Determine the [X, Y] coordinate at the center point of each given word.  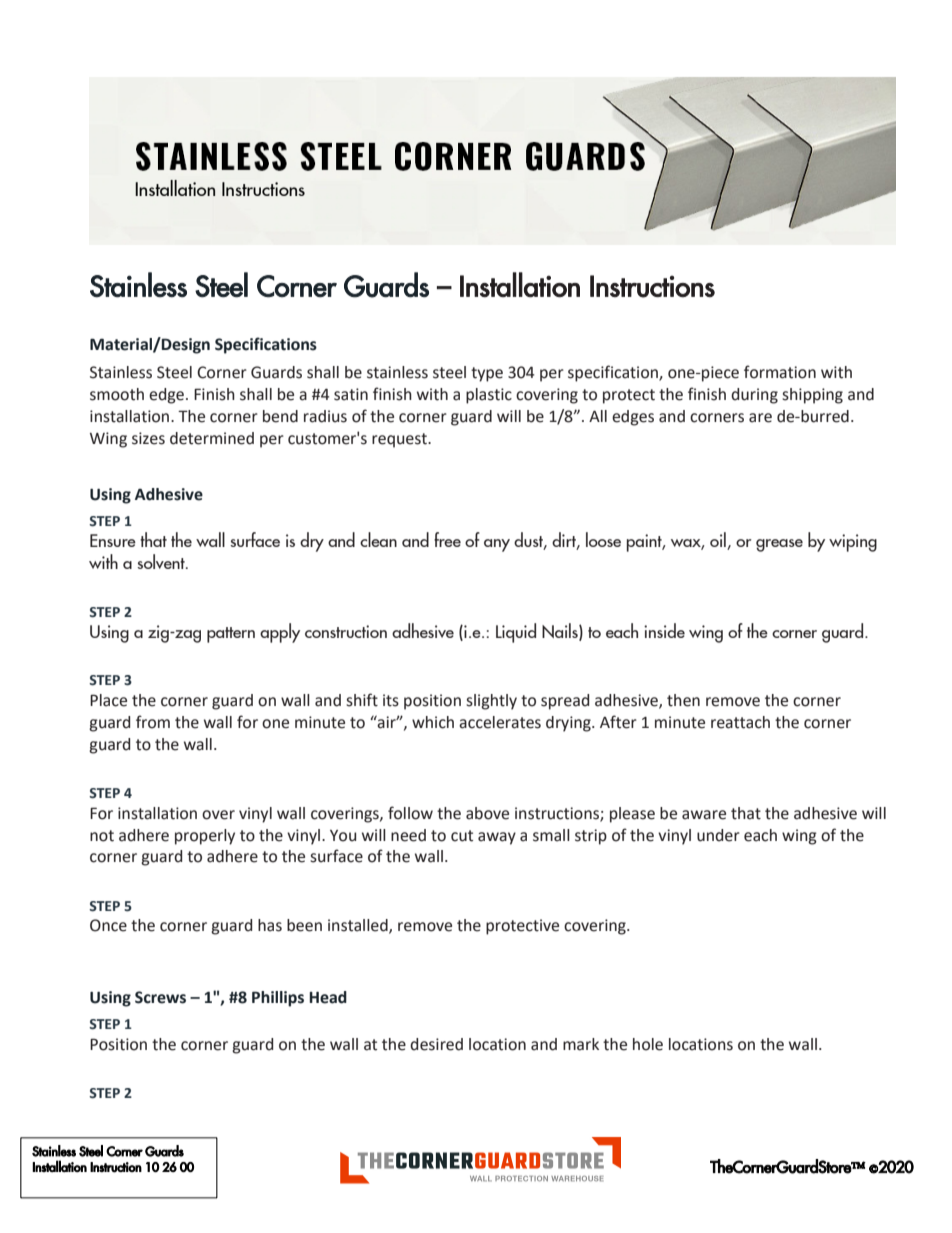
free [447, 539]
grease [779, 545]
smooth [117, 394]
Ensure [113, 540]
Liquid [516, 633]
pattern [231, 635]
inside [664, 630]
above [487, 813]
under [718, 835]
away [497, 838]
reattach [740, 722]
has [270, 925]
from [153, 722]
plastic [489, 396]
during [754, 396]
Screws [160, 997]
